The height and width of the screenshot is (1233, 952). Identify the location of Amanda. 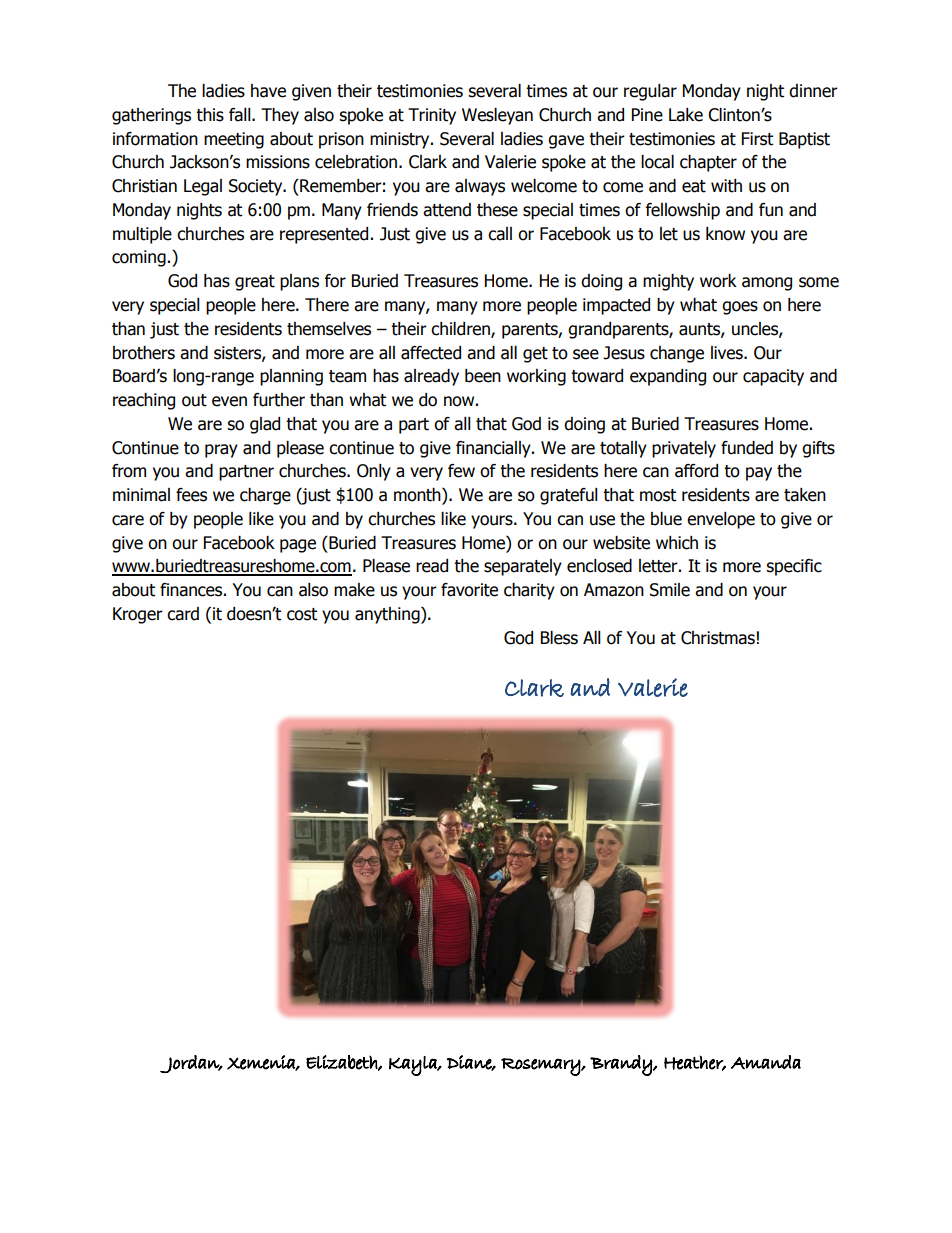
(766, 1062).
